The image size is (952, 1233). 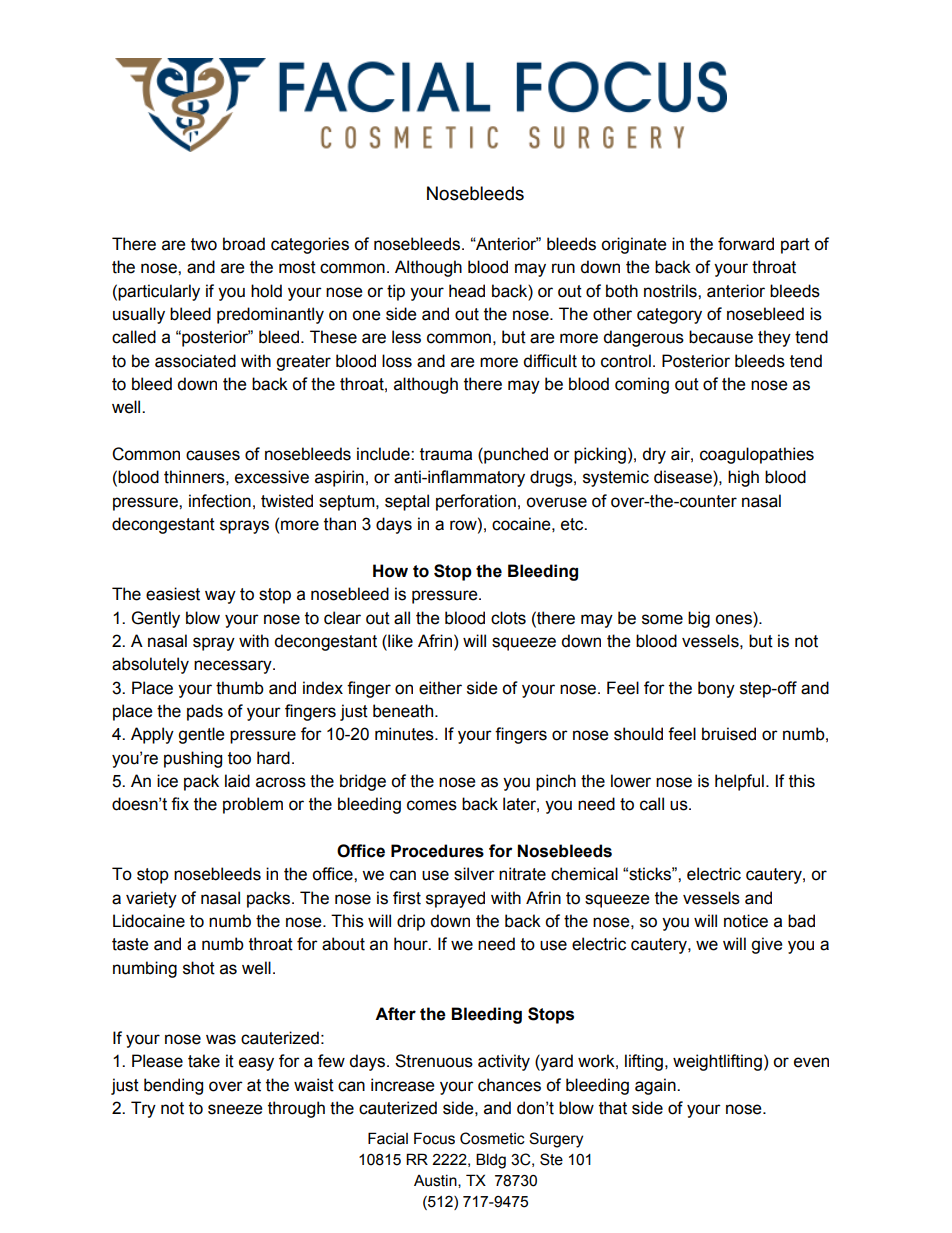 What do you see at coordinates (204, 244) in the image?
I see `two` at bounding box center [204, 244].
